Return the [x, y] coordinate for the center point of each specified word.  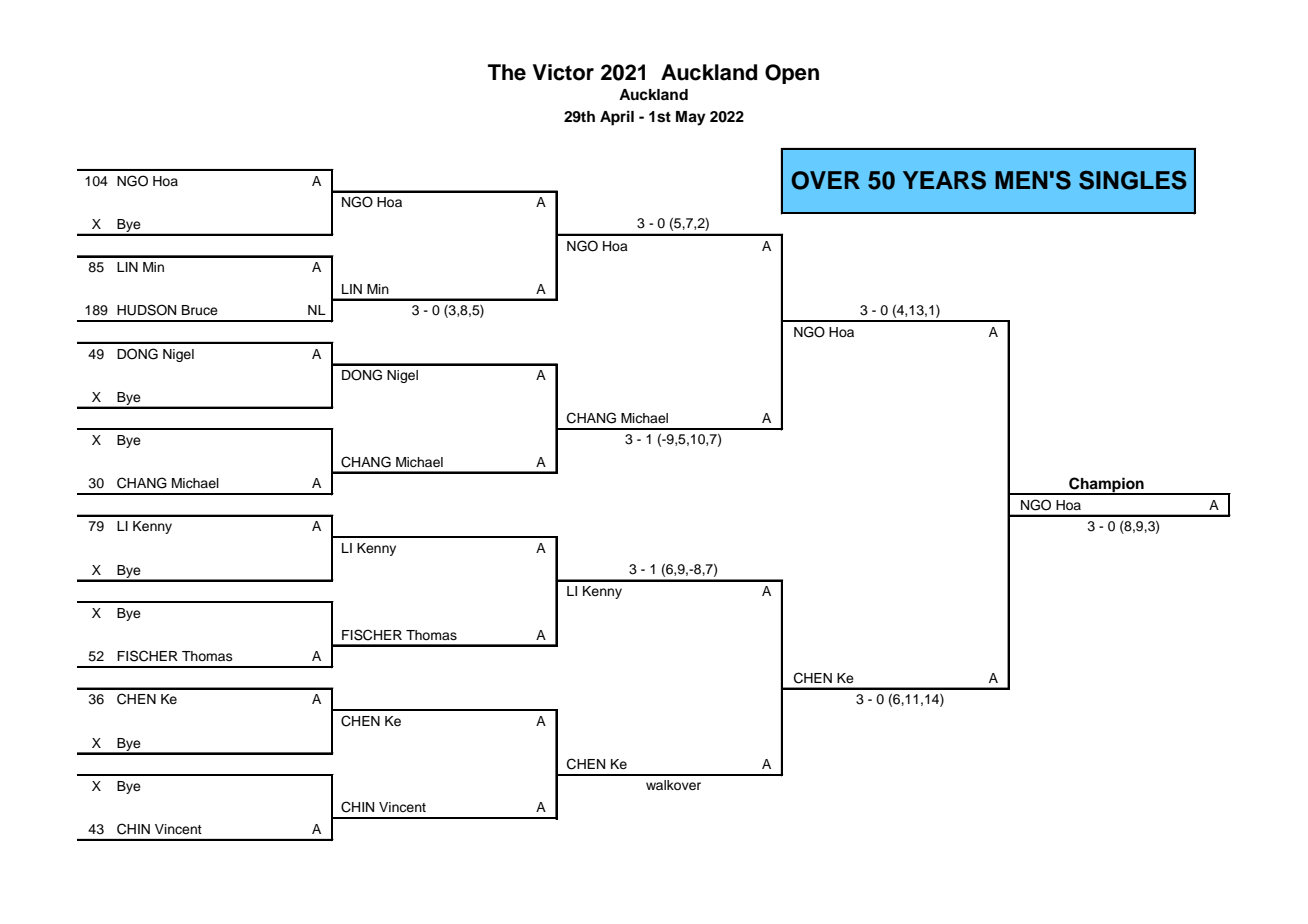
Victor [563, 72]
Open [792, 74]
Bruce [200, 310]
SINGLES [1133, 180]
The [507, 72]
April [617, 118]
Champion [1106, 486]
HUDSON [146, 310]
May [691, 118]
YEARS [944, 180]
